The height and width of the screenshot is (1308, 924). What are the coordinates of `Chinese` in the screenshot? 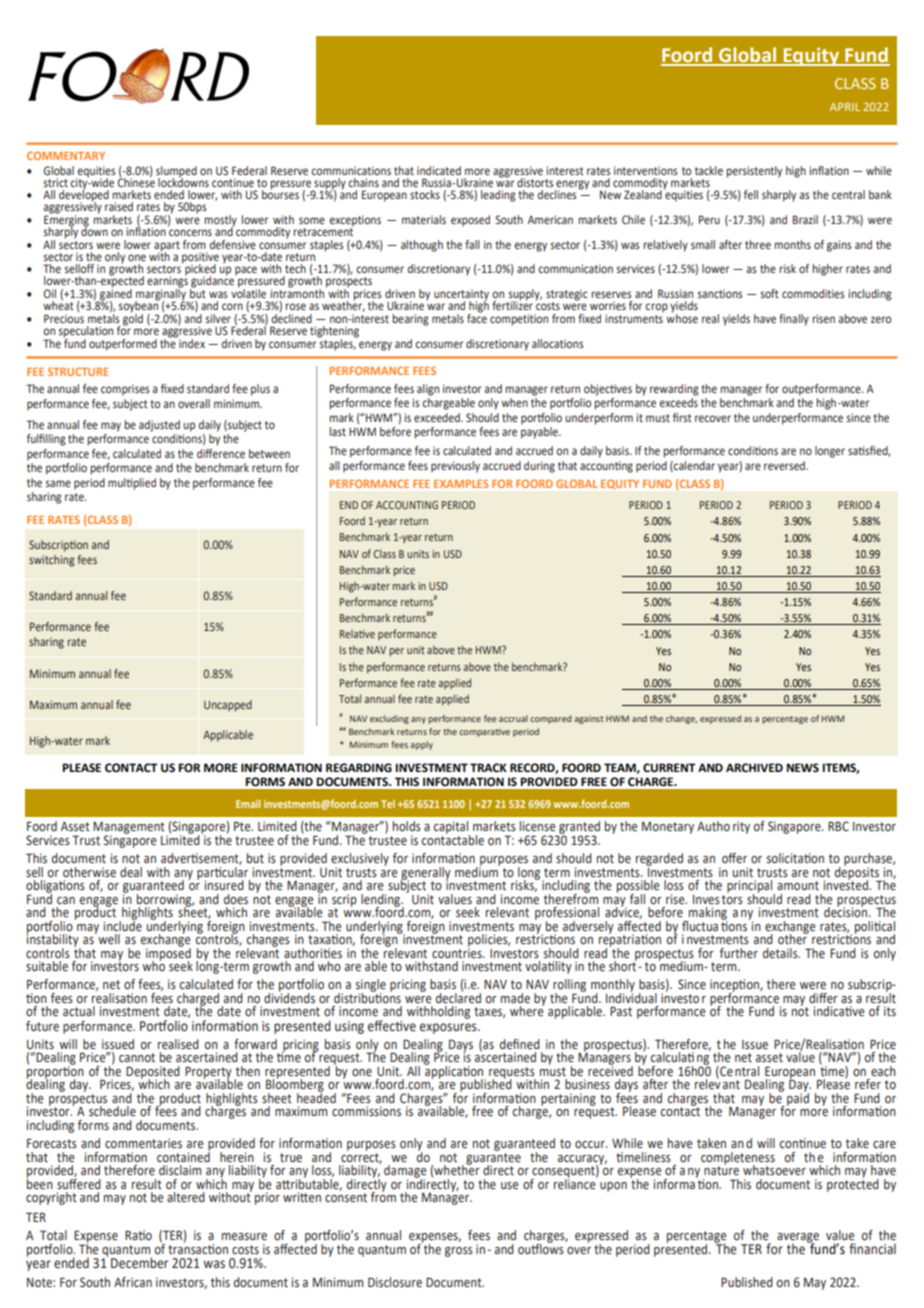 It's located at (136, 181).
